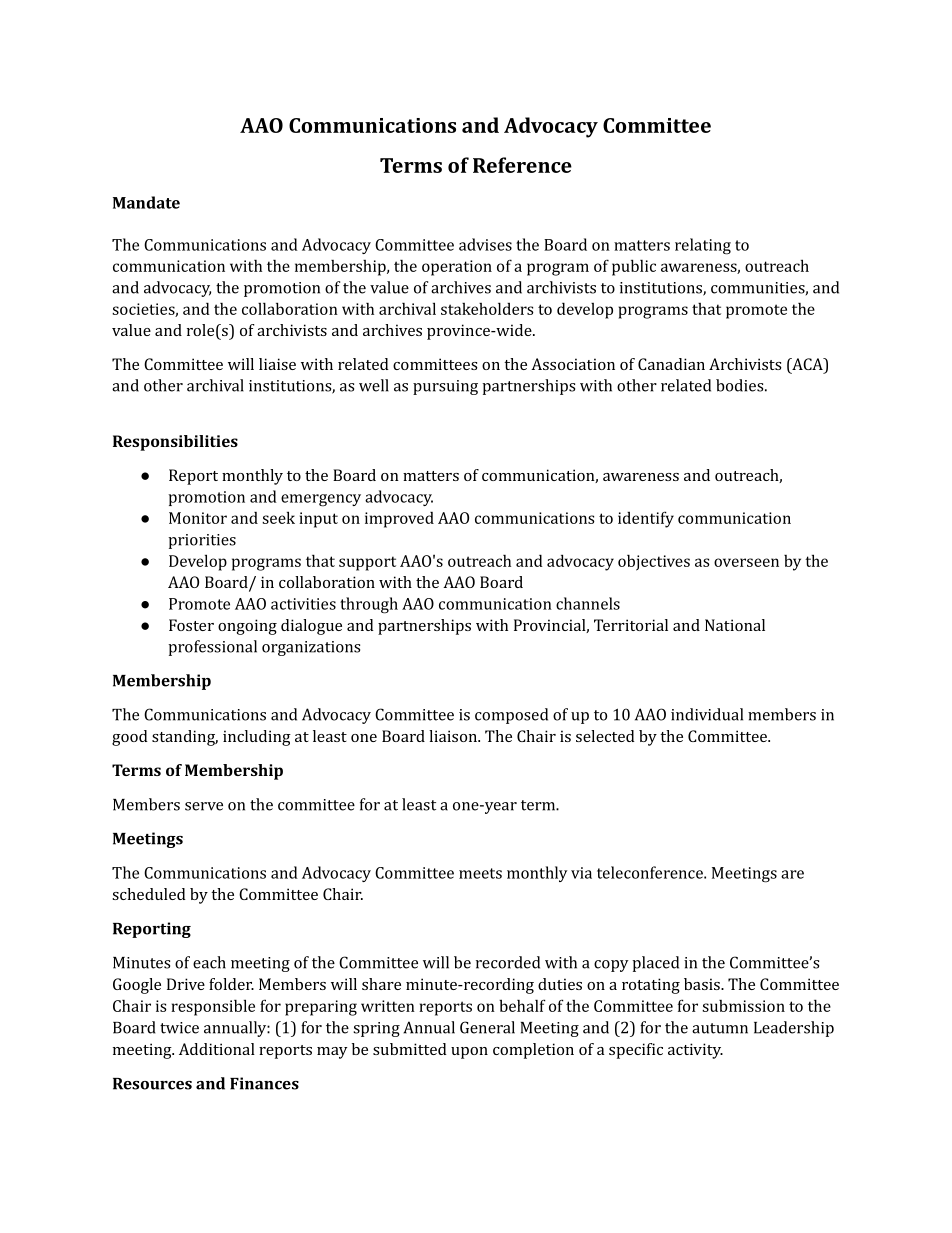  Describe the element at coordinates (735, 625) in the screenshot. I see `National` at that location.
